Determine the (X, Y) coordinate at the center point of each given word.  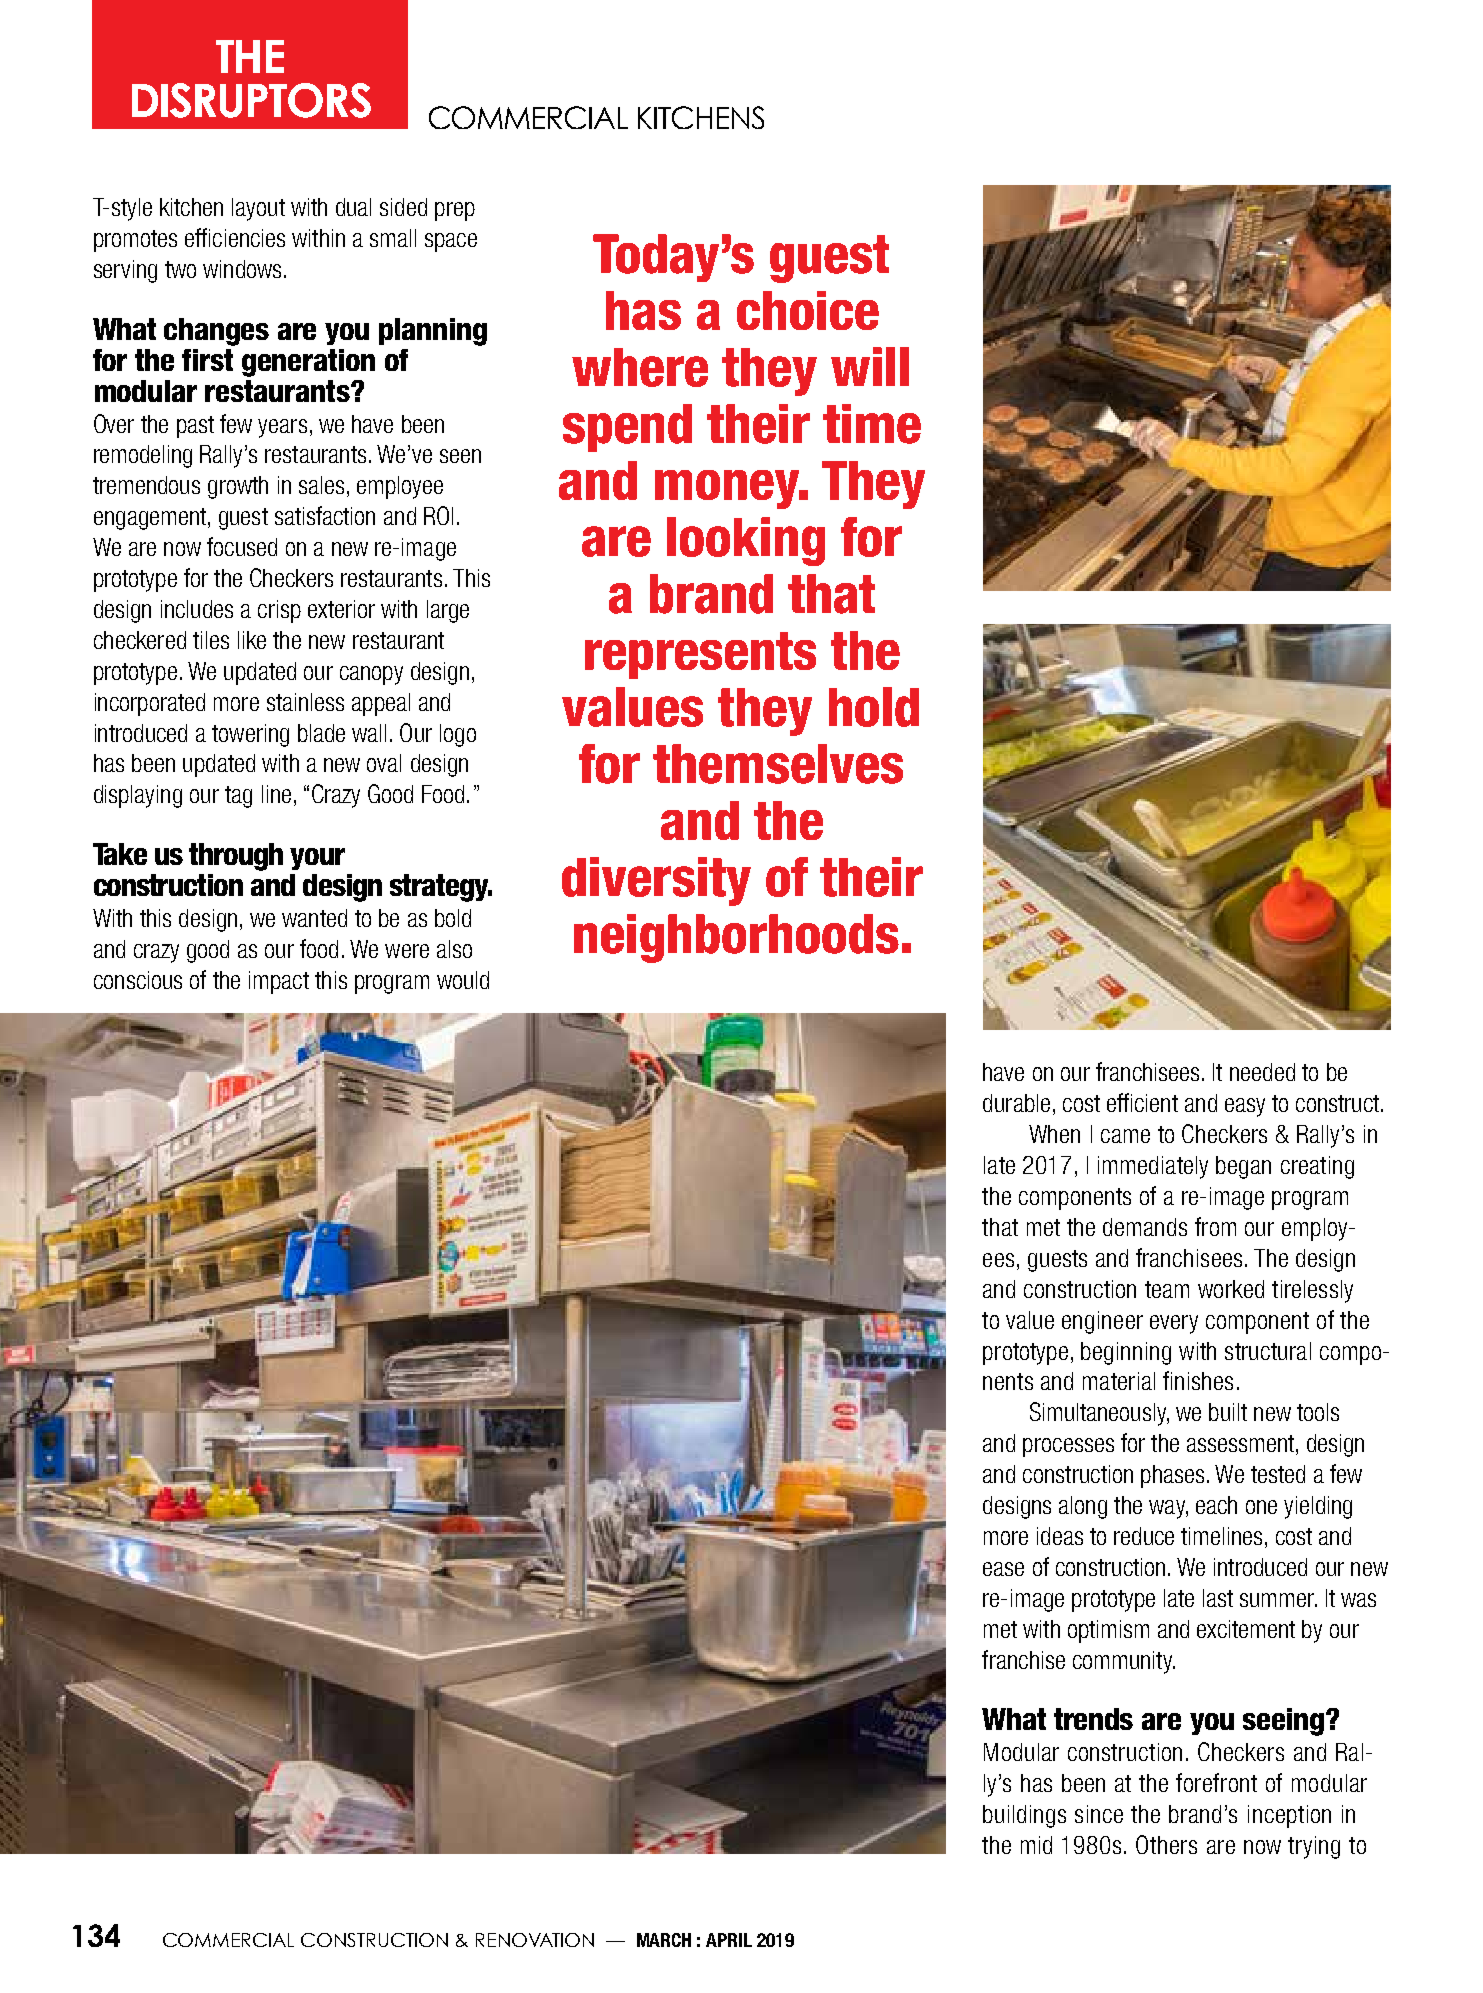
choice (808, 310)
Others (1166, 1844)
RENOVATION (535, 1940)
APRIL (729, 1940)
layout (258, 209)
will (870, 366)
